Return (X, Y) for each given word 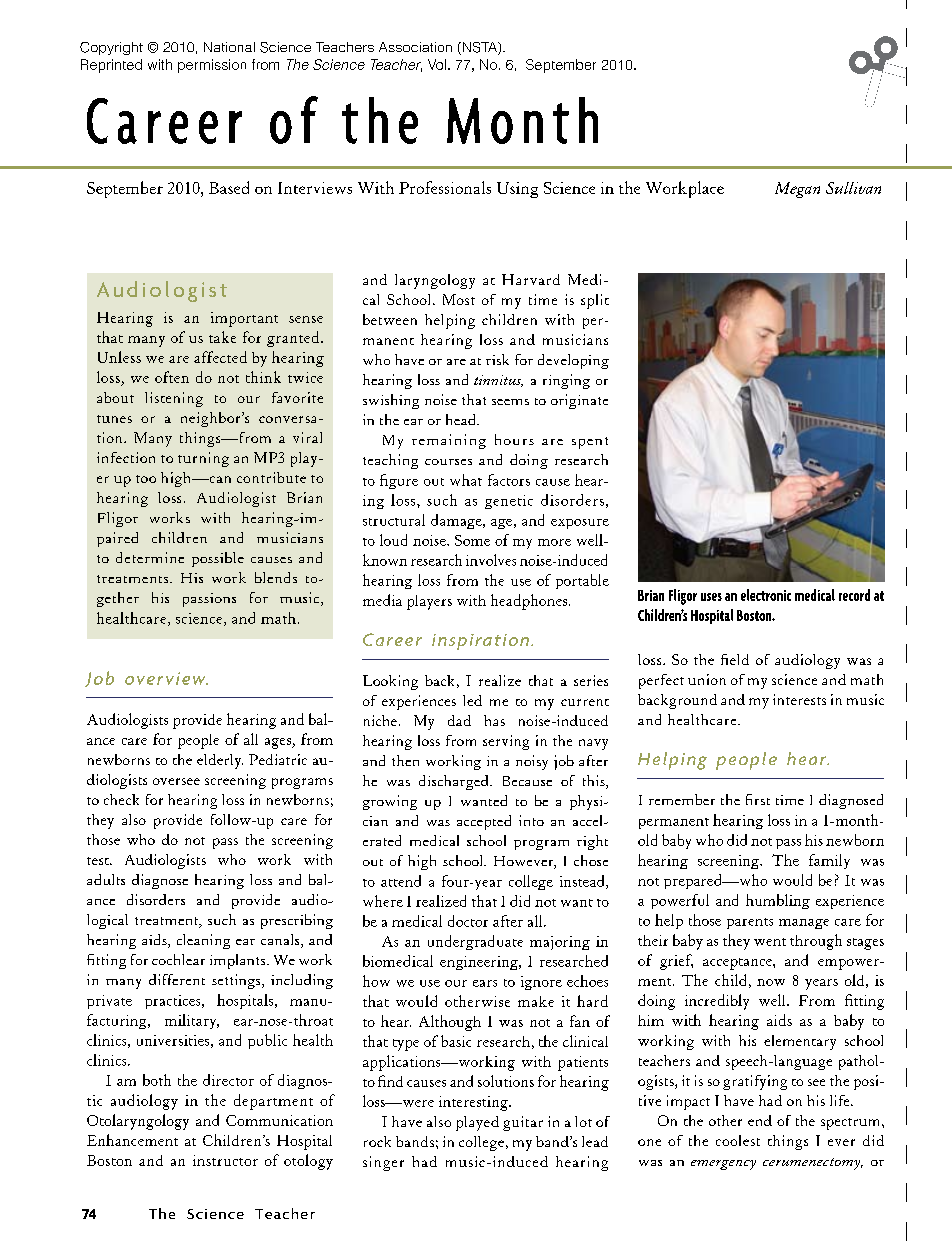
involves (491, 560)
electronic (766, 595)
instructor (225, 1160)
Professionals (445, 187)
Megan (797, 190)
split (595, 301)
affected (220, 357)
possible (218, 559)
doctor (468, 921)
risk (497, 359)
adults (106, 879)
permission (212, 66)
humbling (778, 901)
